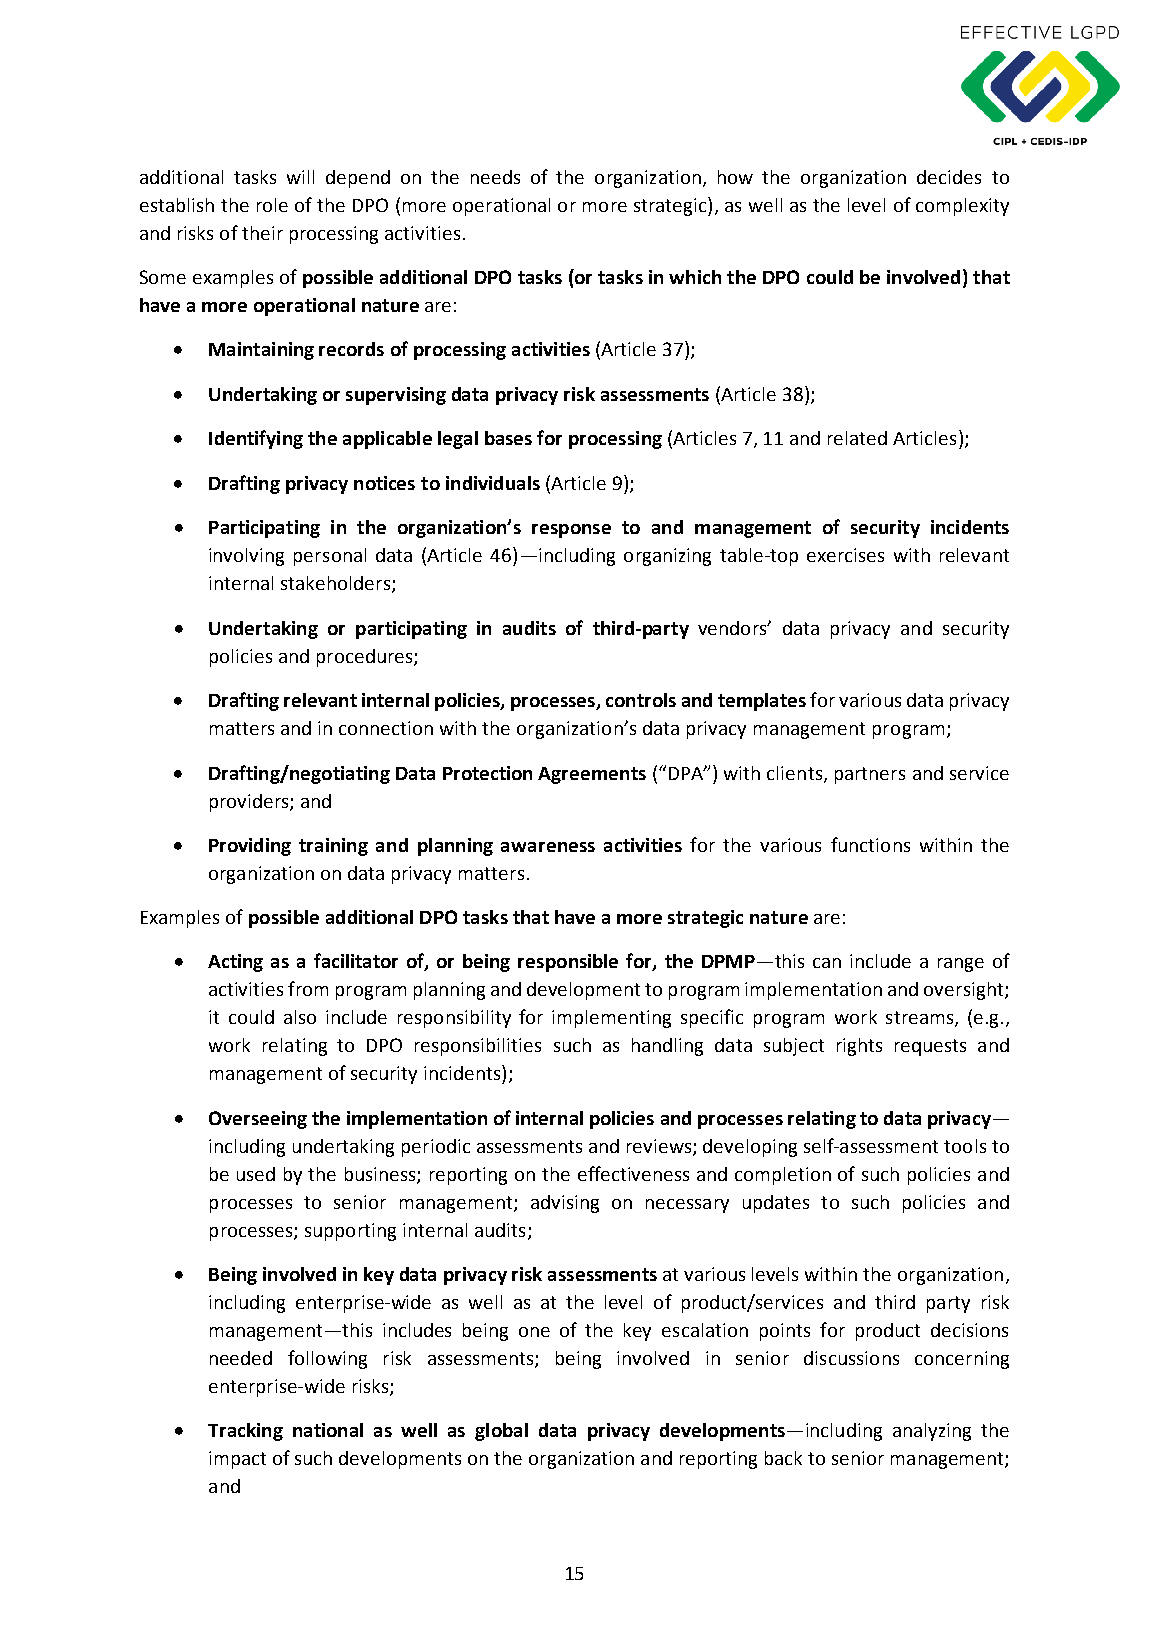  What do you see at coordinates (501, 1432) in the screenshot?
I see `global` at bounding box center [501, 1432].
